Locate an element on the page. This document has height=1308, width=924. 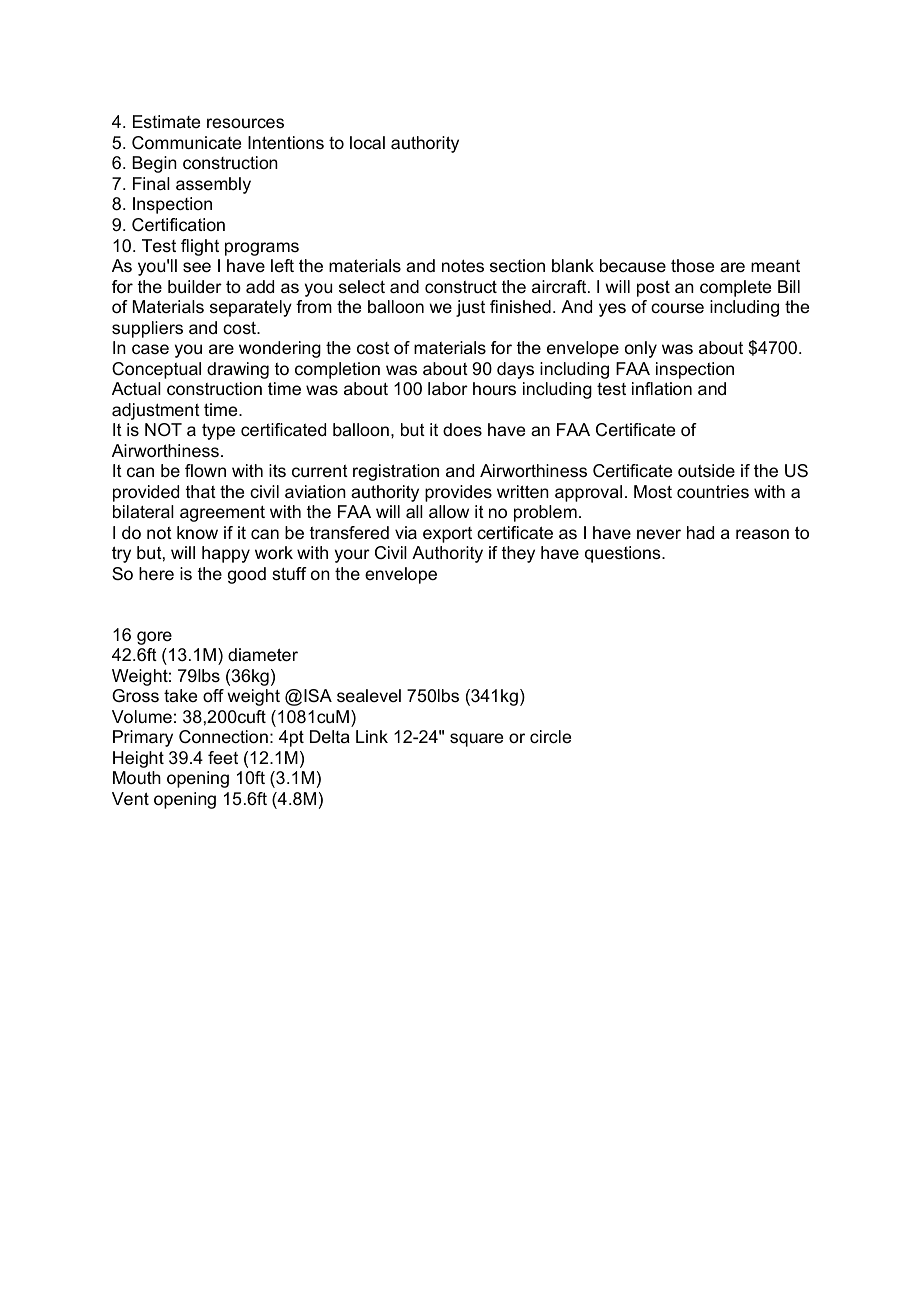
Communicate is located at coordinates (186, 143).
